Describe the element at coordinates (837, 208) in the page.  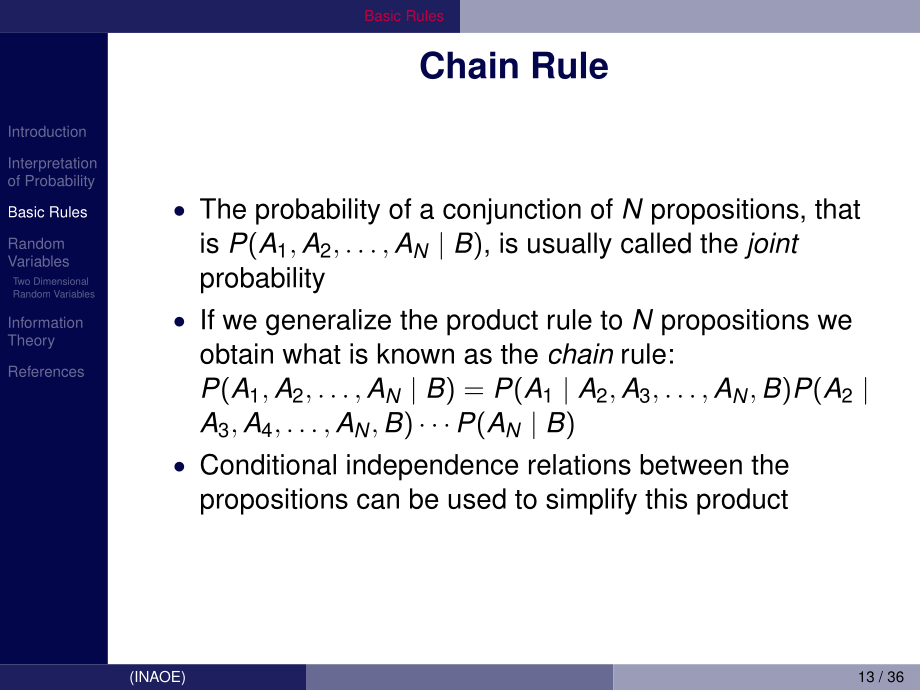
I see `that` at that location.
